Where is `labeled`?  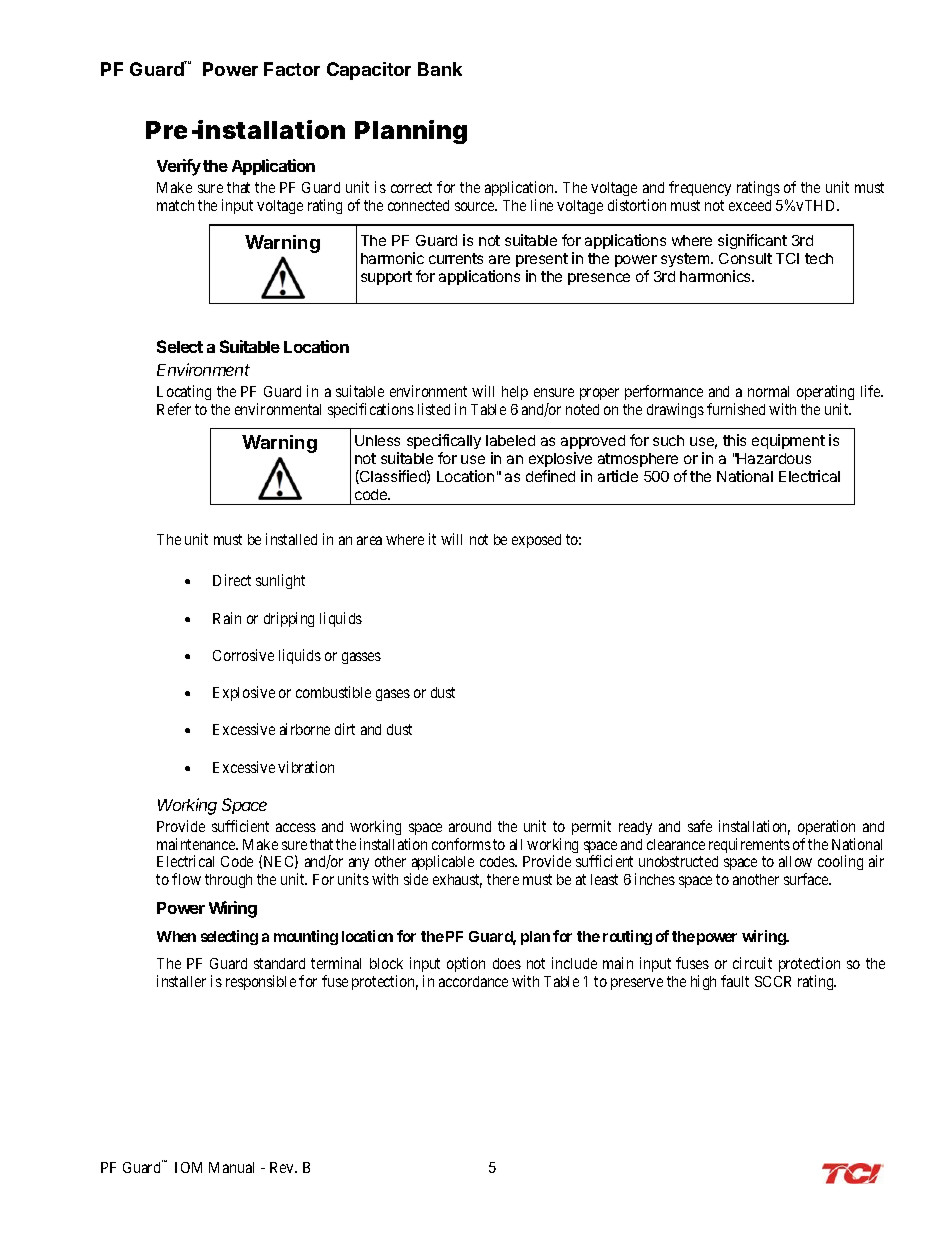 labeled is located at coordinates (510, 440).
